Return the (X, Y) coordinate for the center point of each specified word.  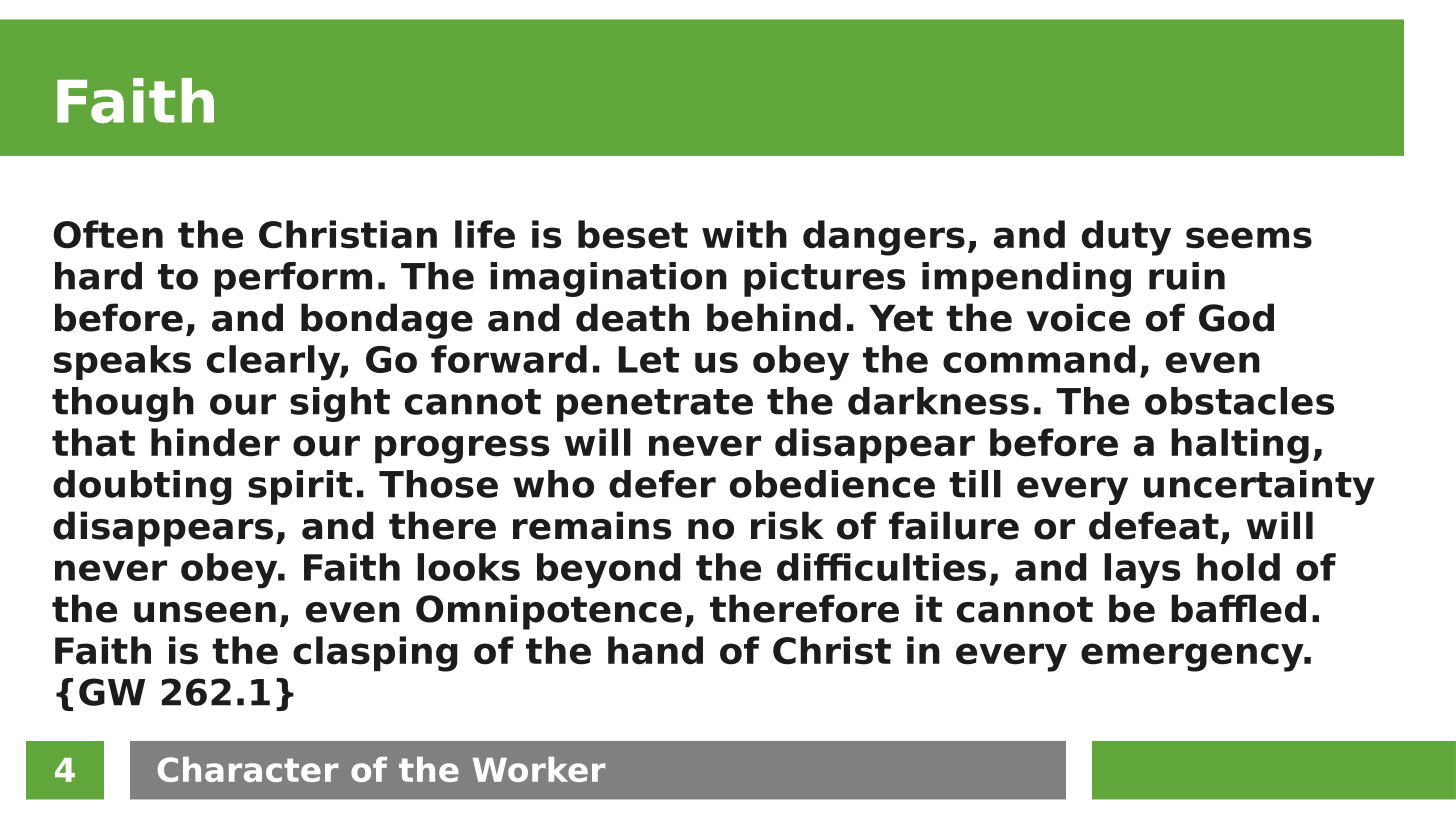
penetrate (655, 405)
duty (1126, 238)
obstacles (1239, 401)
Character (248, 769)
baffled (1238, 608)
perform (293, 279)
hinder (215, 442)
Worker (539, 769)
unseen (205, 612)
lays (1142, 571)
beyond (608, 571)
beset (633, 234)
